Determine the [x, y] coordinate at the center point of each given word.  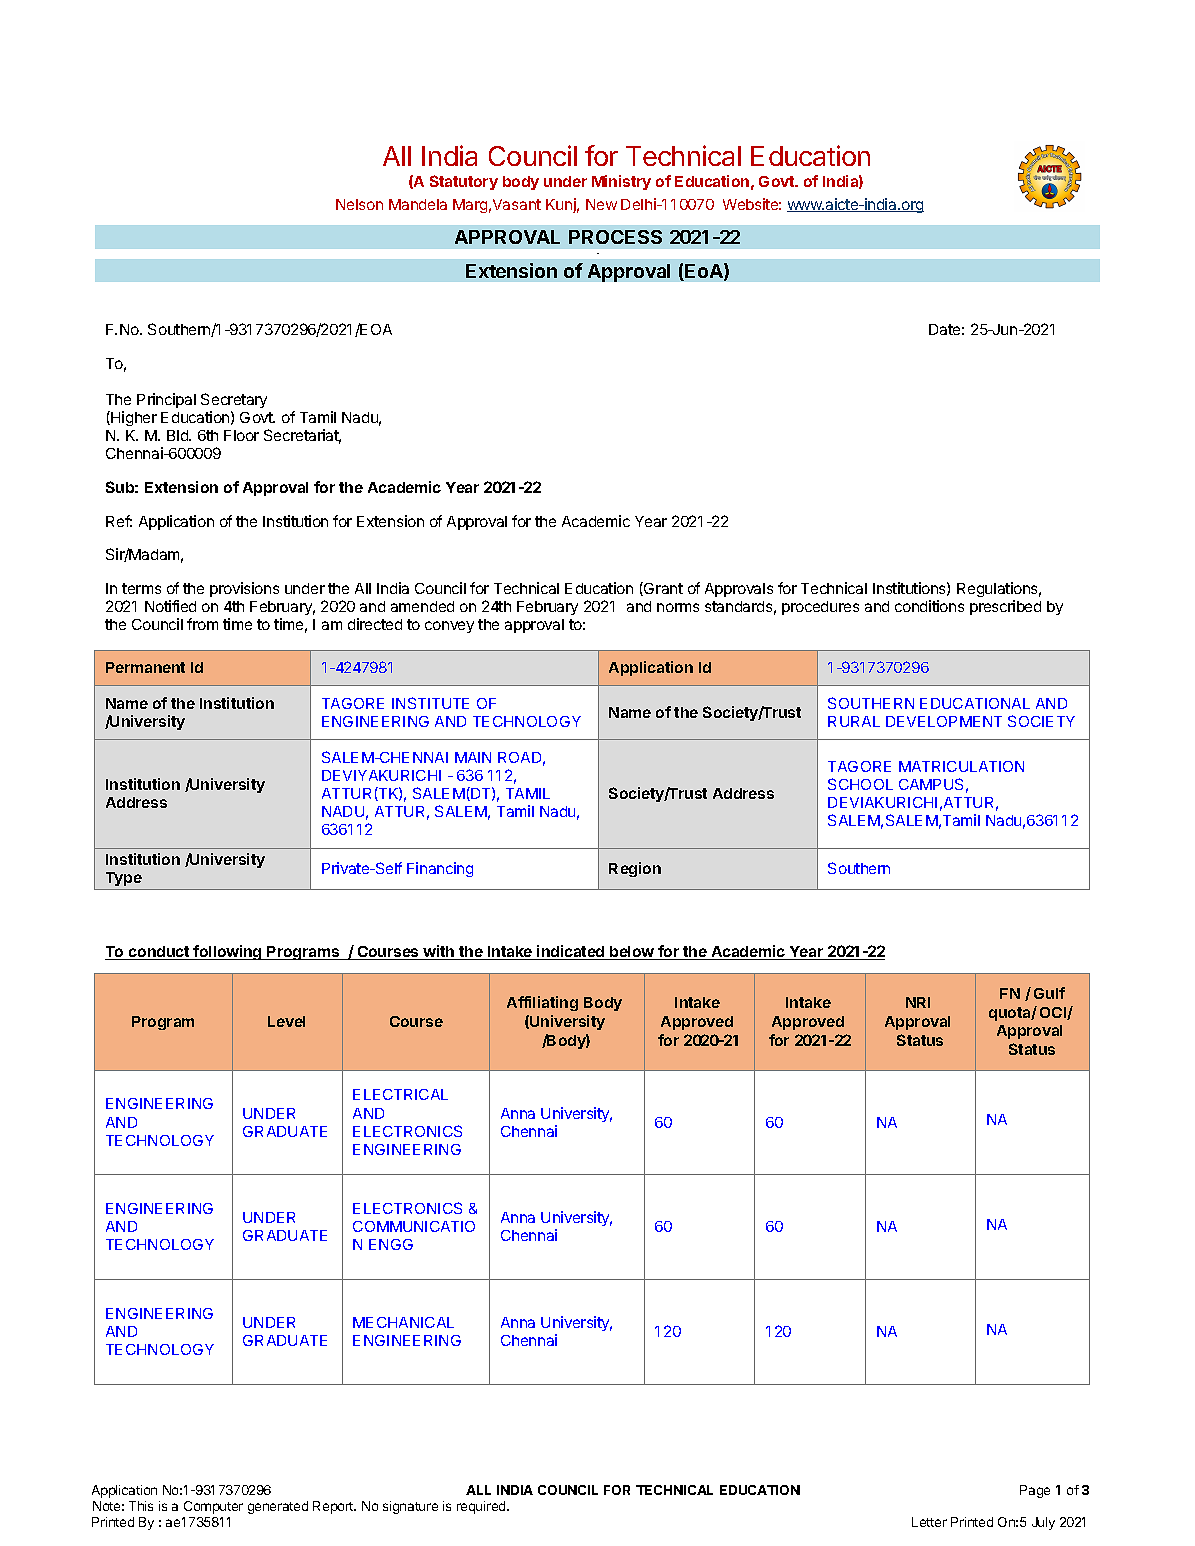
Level [286, 1021]
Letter [929, 1522]
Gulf [1049, 993]
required [482, 1507]
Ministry [621, 182]
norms [678, 607]
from [202, 624]
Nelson [359, 204]
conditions [929, 606]
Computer [213, 1507]
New [601, 204]
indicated [571, 952]
